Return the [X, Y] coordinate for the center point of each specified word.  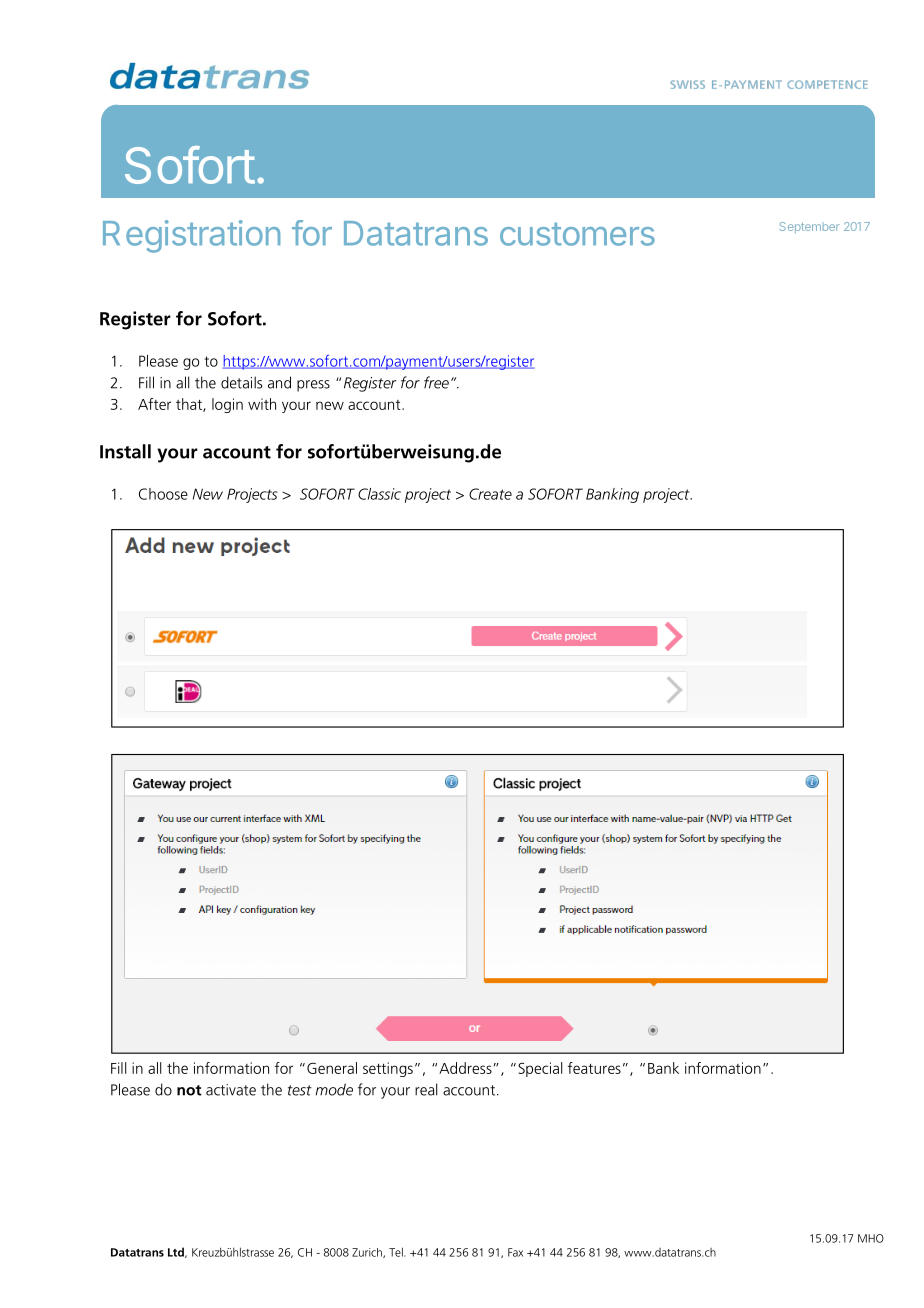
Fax [515, 1252]
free [436, 382]
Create [490, 494]
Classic [379, 494]
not [189, 1090]
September [810, 227]
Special [540, 1069]
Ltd [177, 1252]
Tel [397, 1252]
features [594, 1068]
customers [577, 234]
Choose [163, 494]
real [426, 1089]
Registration [191, 236]
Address [465, 1068]
